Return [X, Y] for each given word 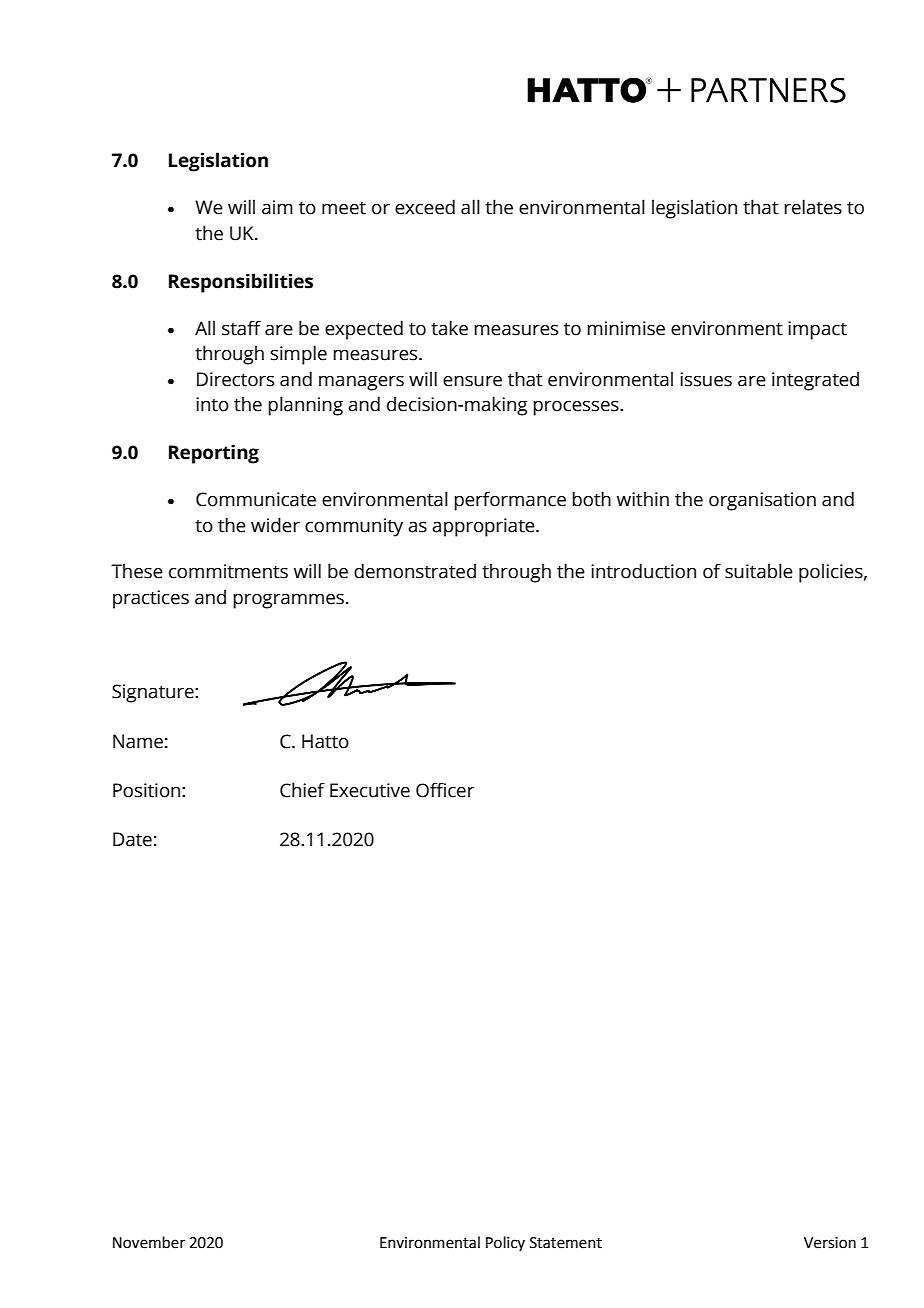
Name [138, 741]
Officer [445, 790]
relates [813, 207]
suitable [759, 571]
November [149, 1242]
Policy [505, 1243]
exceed [425, 207]
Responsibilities [241, 283]
